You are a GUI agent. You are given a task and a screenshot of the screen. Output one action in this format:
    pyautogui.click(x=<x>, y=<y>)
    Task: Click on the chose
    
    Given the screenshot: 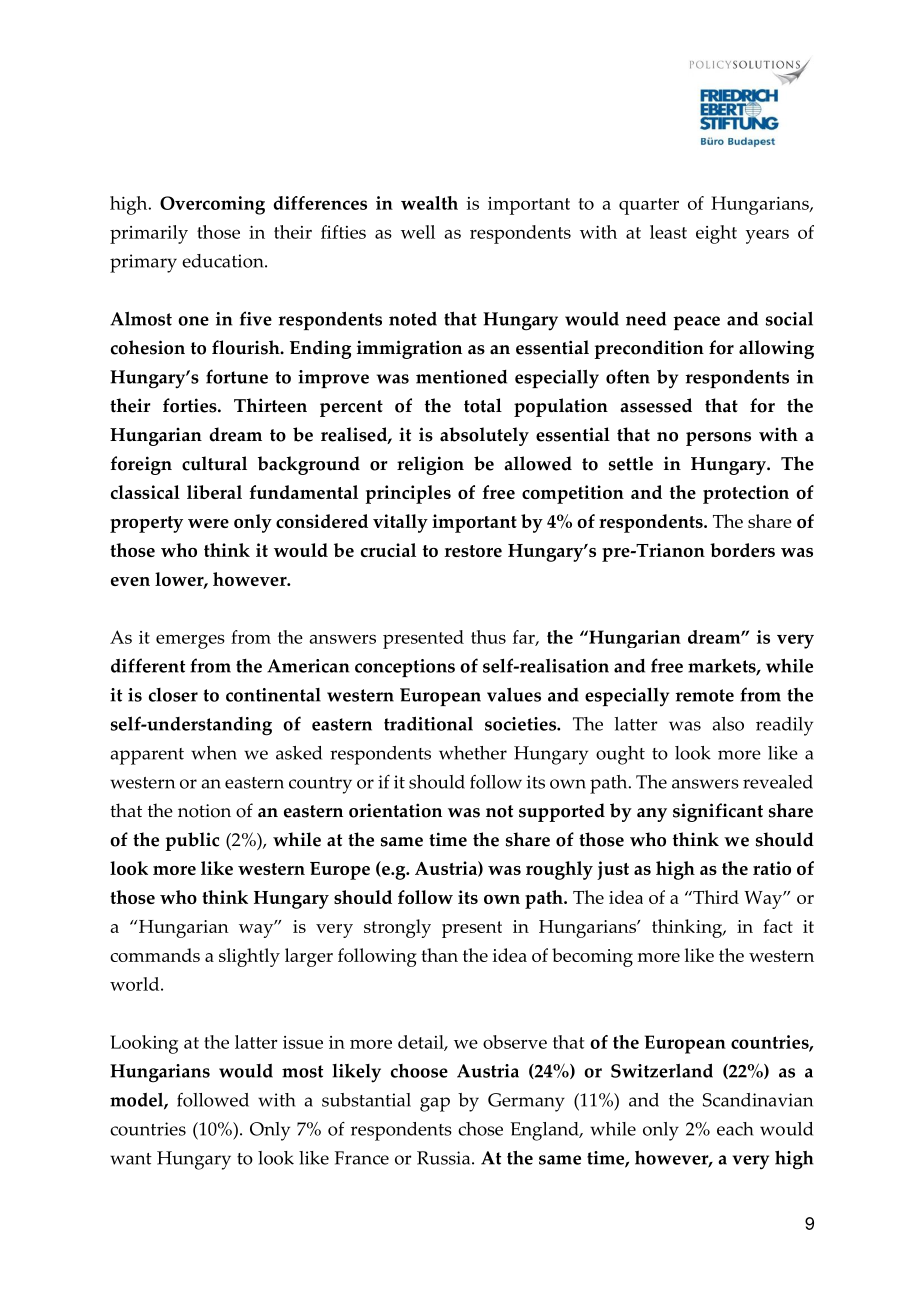 What is the action you would take?
    pyautogui.click(x=480, y=1129)
